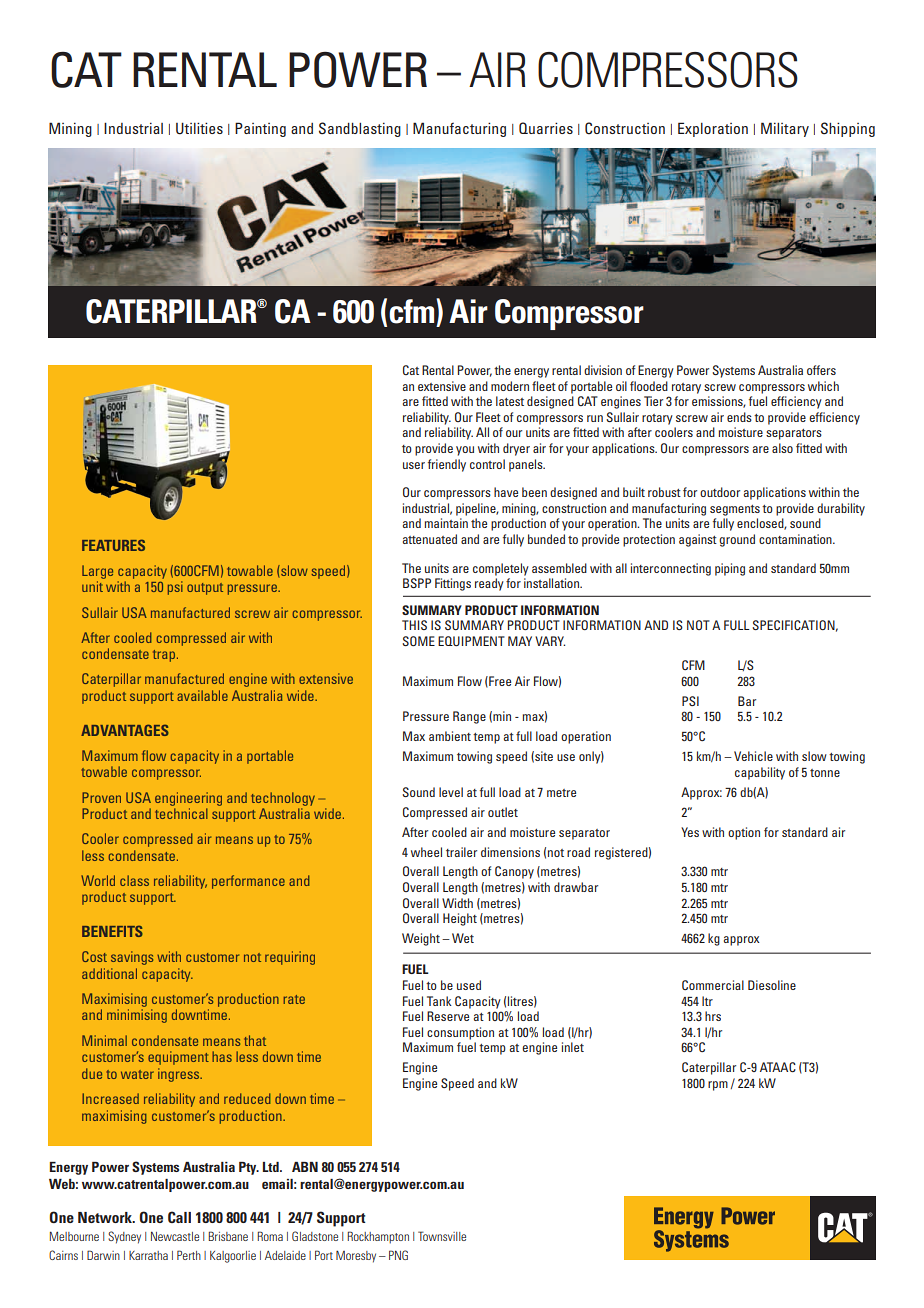 Image resolution: width=924 pixels, height=1308 pixels. Describe the element at coordinates (199, 128) in the document. I see `Utilities` at that location.
